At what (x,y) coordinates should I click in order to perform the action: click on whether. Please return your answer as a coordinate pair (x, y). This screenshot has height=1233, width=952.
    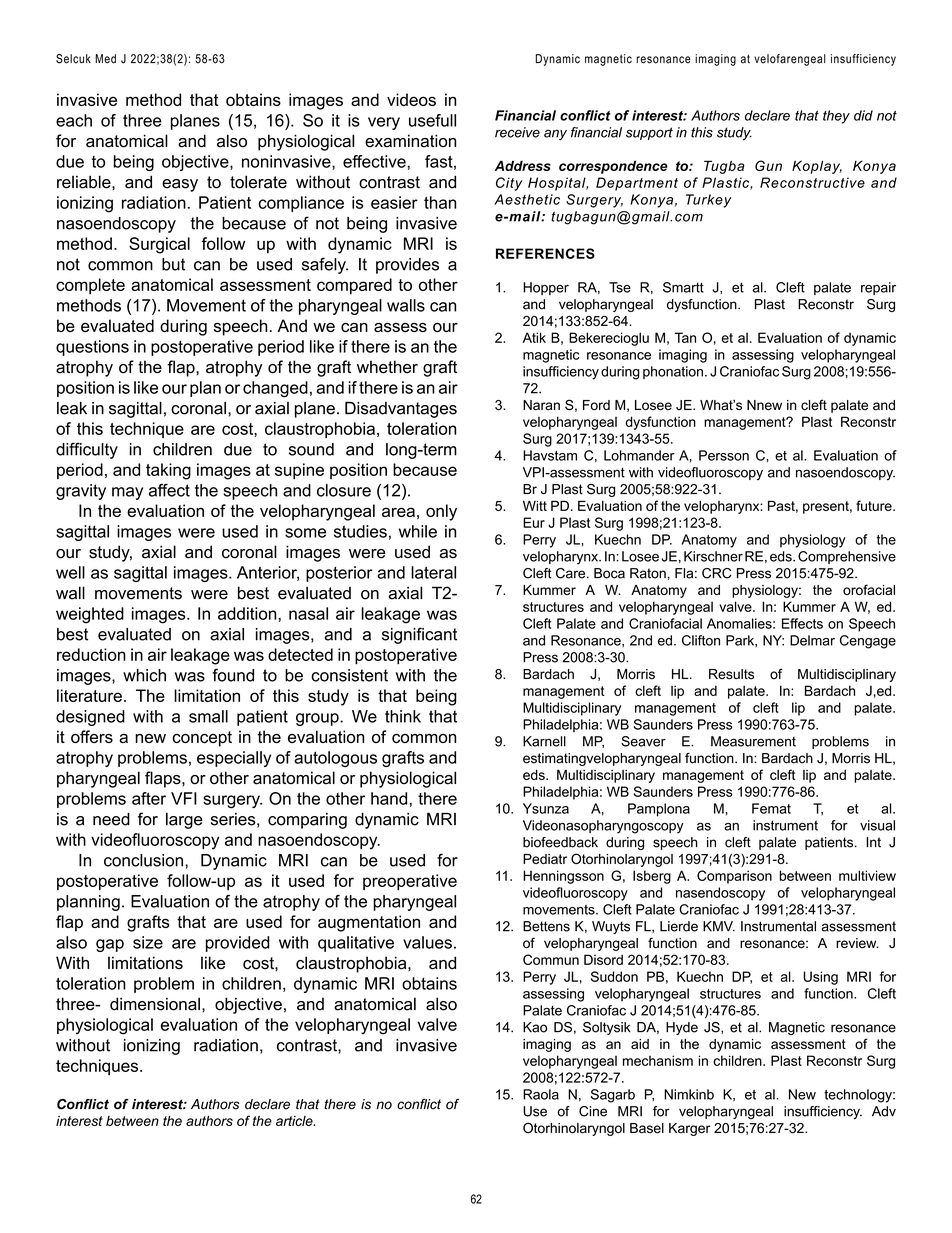
    Looking at the image, I should click on (387, 367).
